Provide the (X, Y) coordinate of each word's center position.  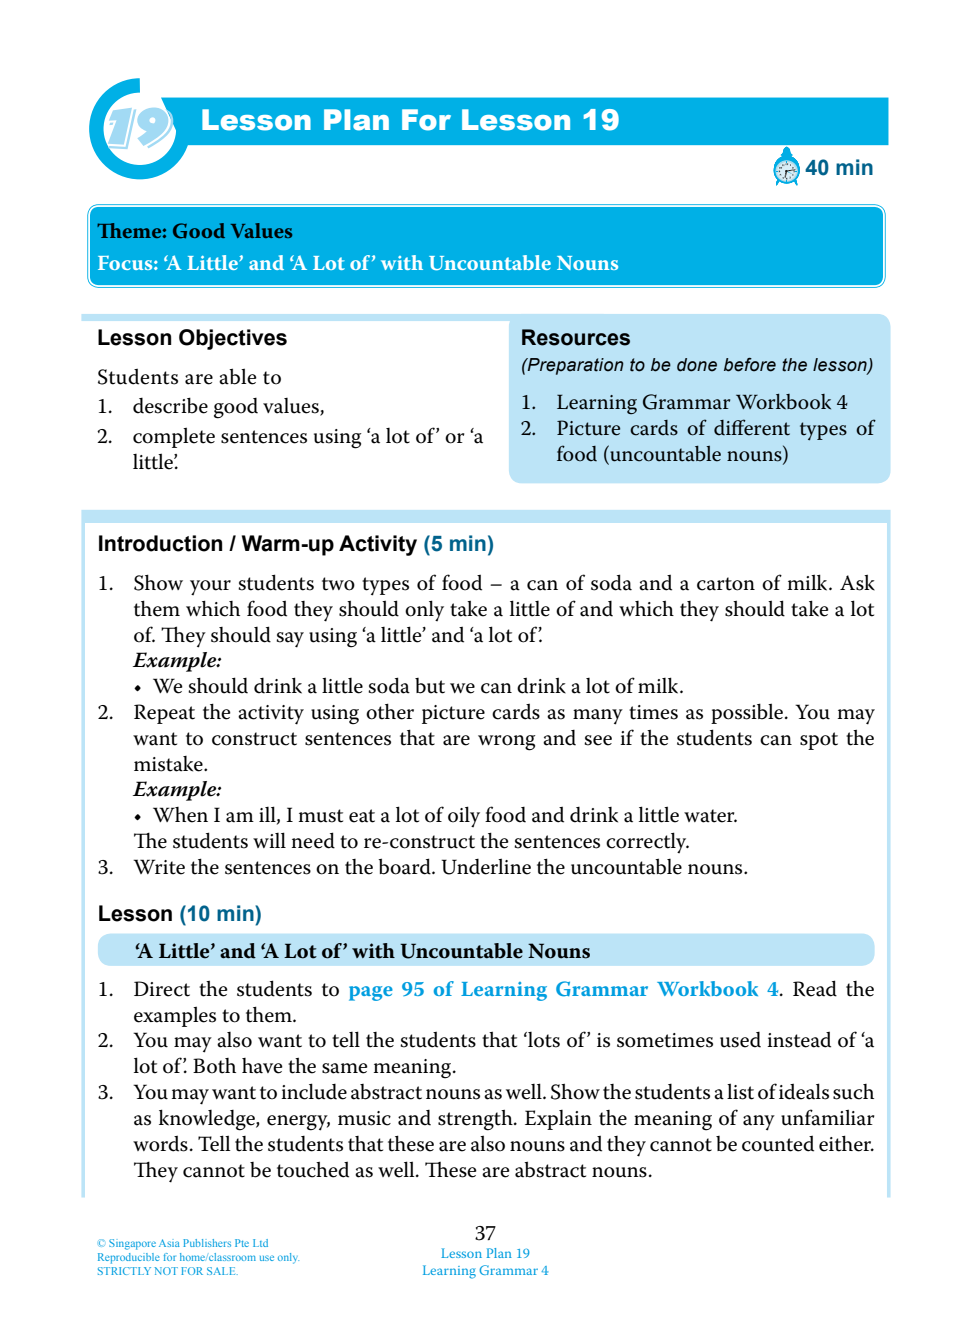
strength (476, 1120)
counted (778, 1143)
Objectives (233, 339)
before (750, 365)
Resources (576, 337)
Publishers (207, 1243)
